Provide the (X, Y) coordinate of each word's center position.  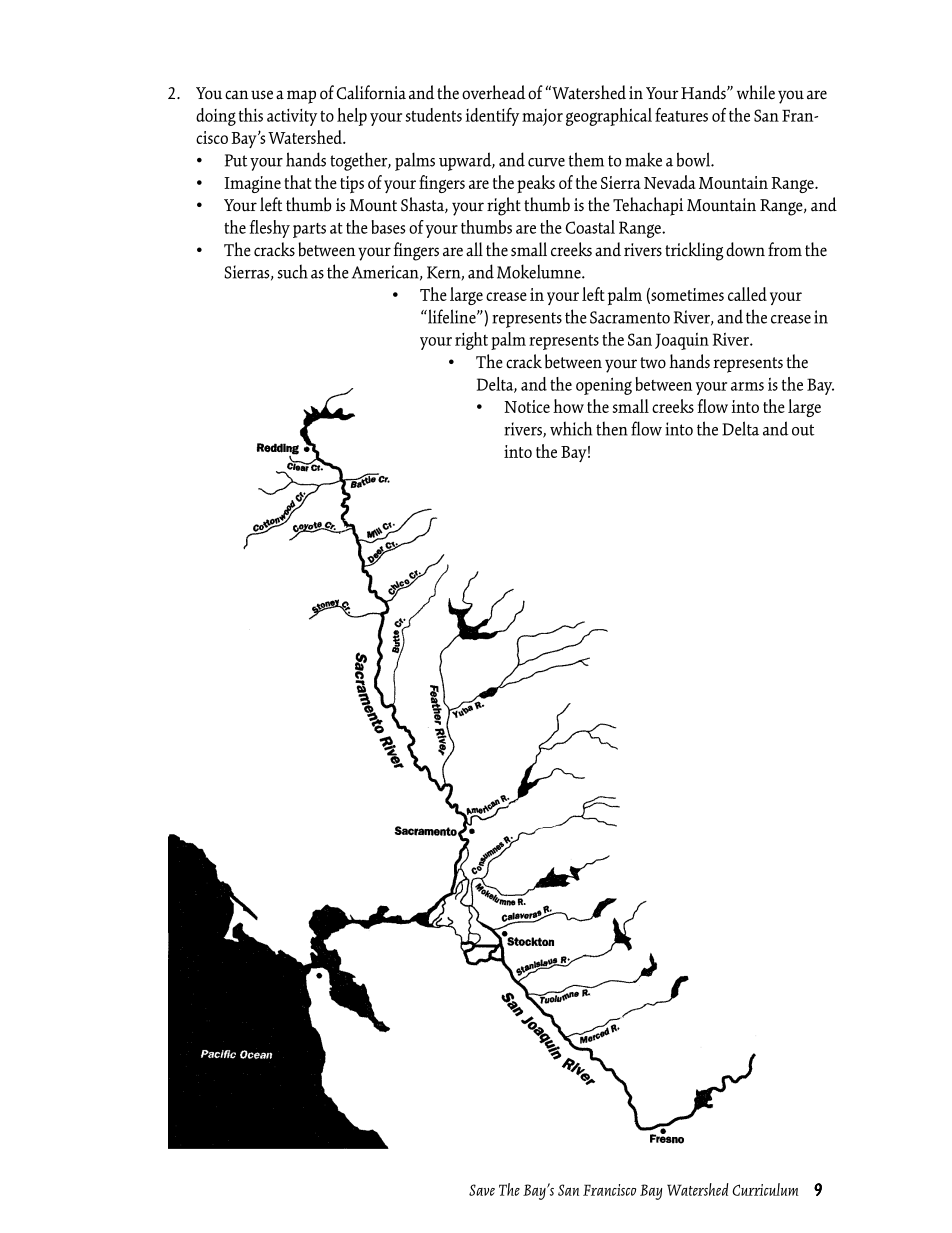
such (292, 271)
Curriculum (765, 1189)
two (653, 363)
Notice (527, 406)
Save (482, 1190)
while (756, 92)
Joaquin (682, 341)
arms (747, 386)
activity (292, 117)
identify (492, 117)
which (571, 428)
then (612, 428)
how (568, 406)
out (803, 430)
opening (604, 386)
